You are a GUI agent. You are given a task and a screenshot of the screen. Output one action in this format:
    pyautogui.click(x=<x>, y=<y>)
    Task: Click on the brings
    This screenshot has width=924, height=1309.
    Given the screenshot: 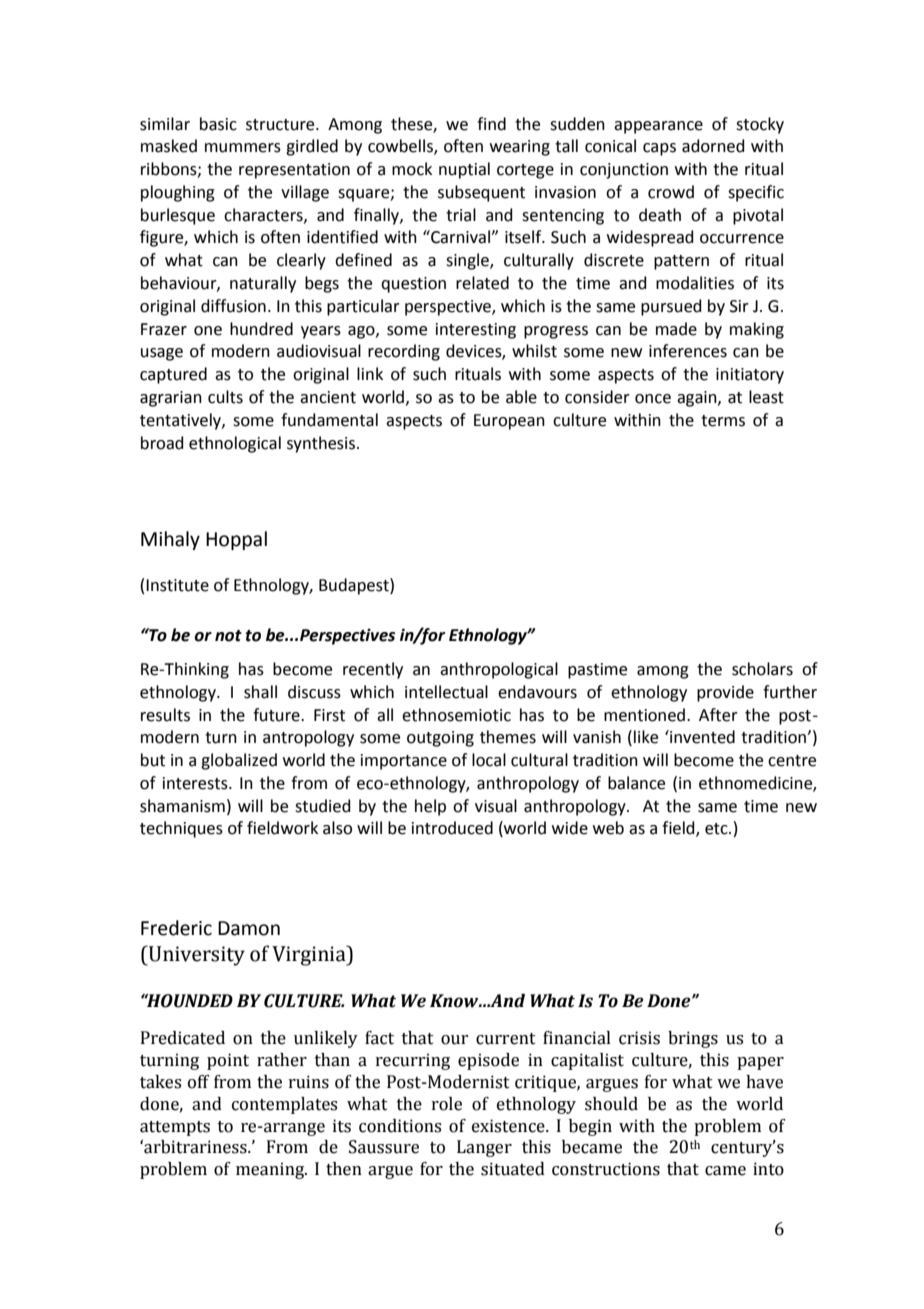 What is the action you would take?
    pyautogui.click(x=693, y=1039)
